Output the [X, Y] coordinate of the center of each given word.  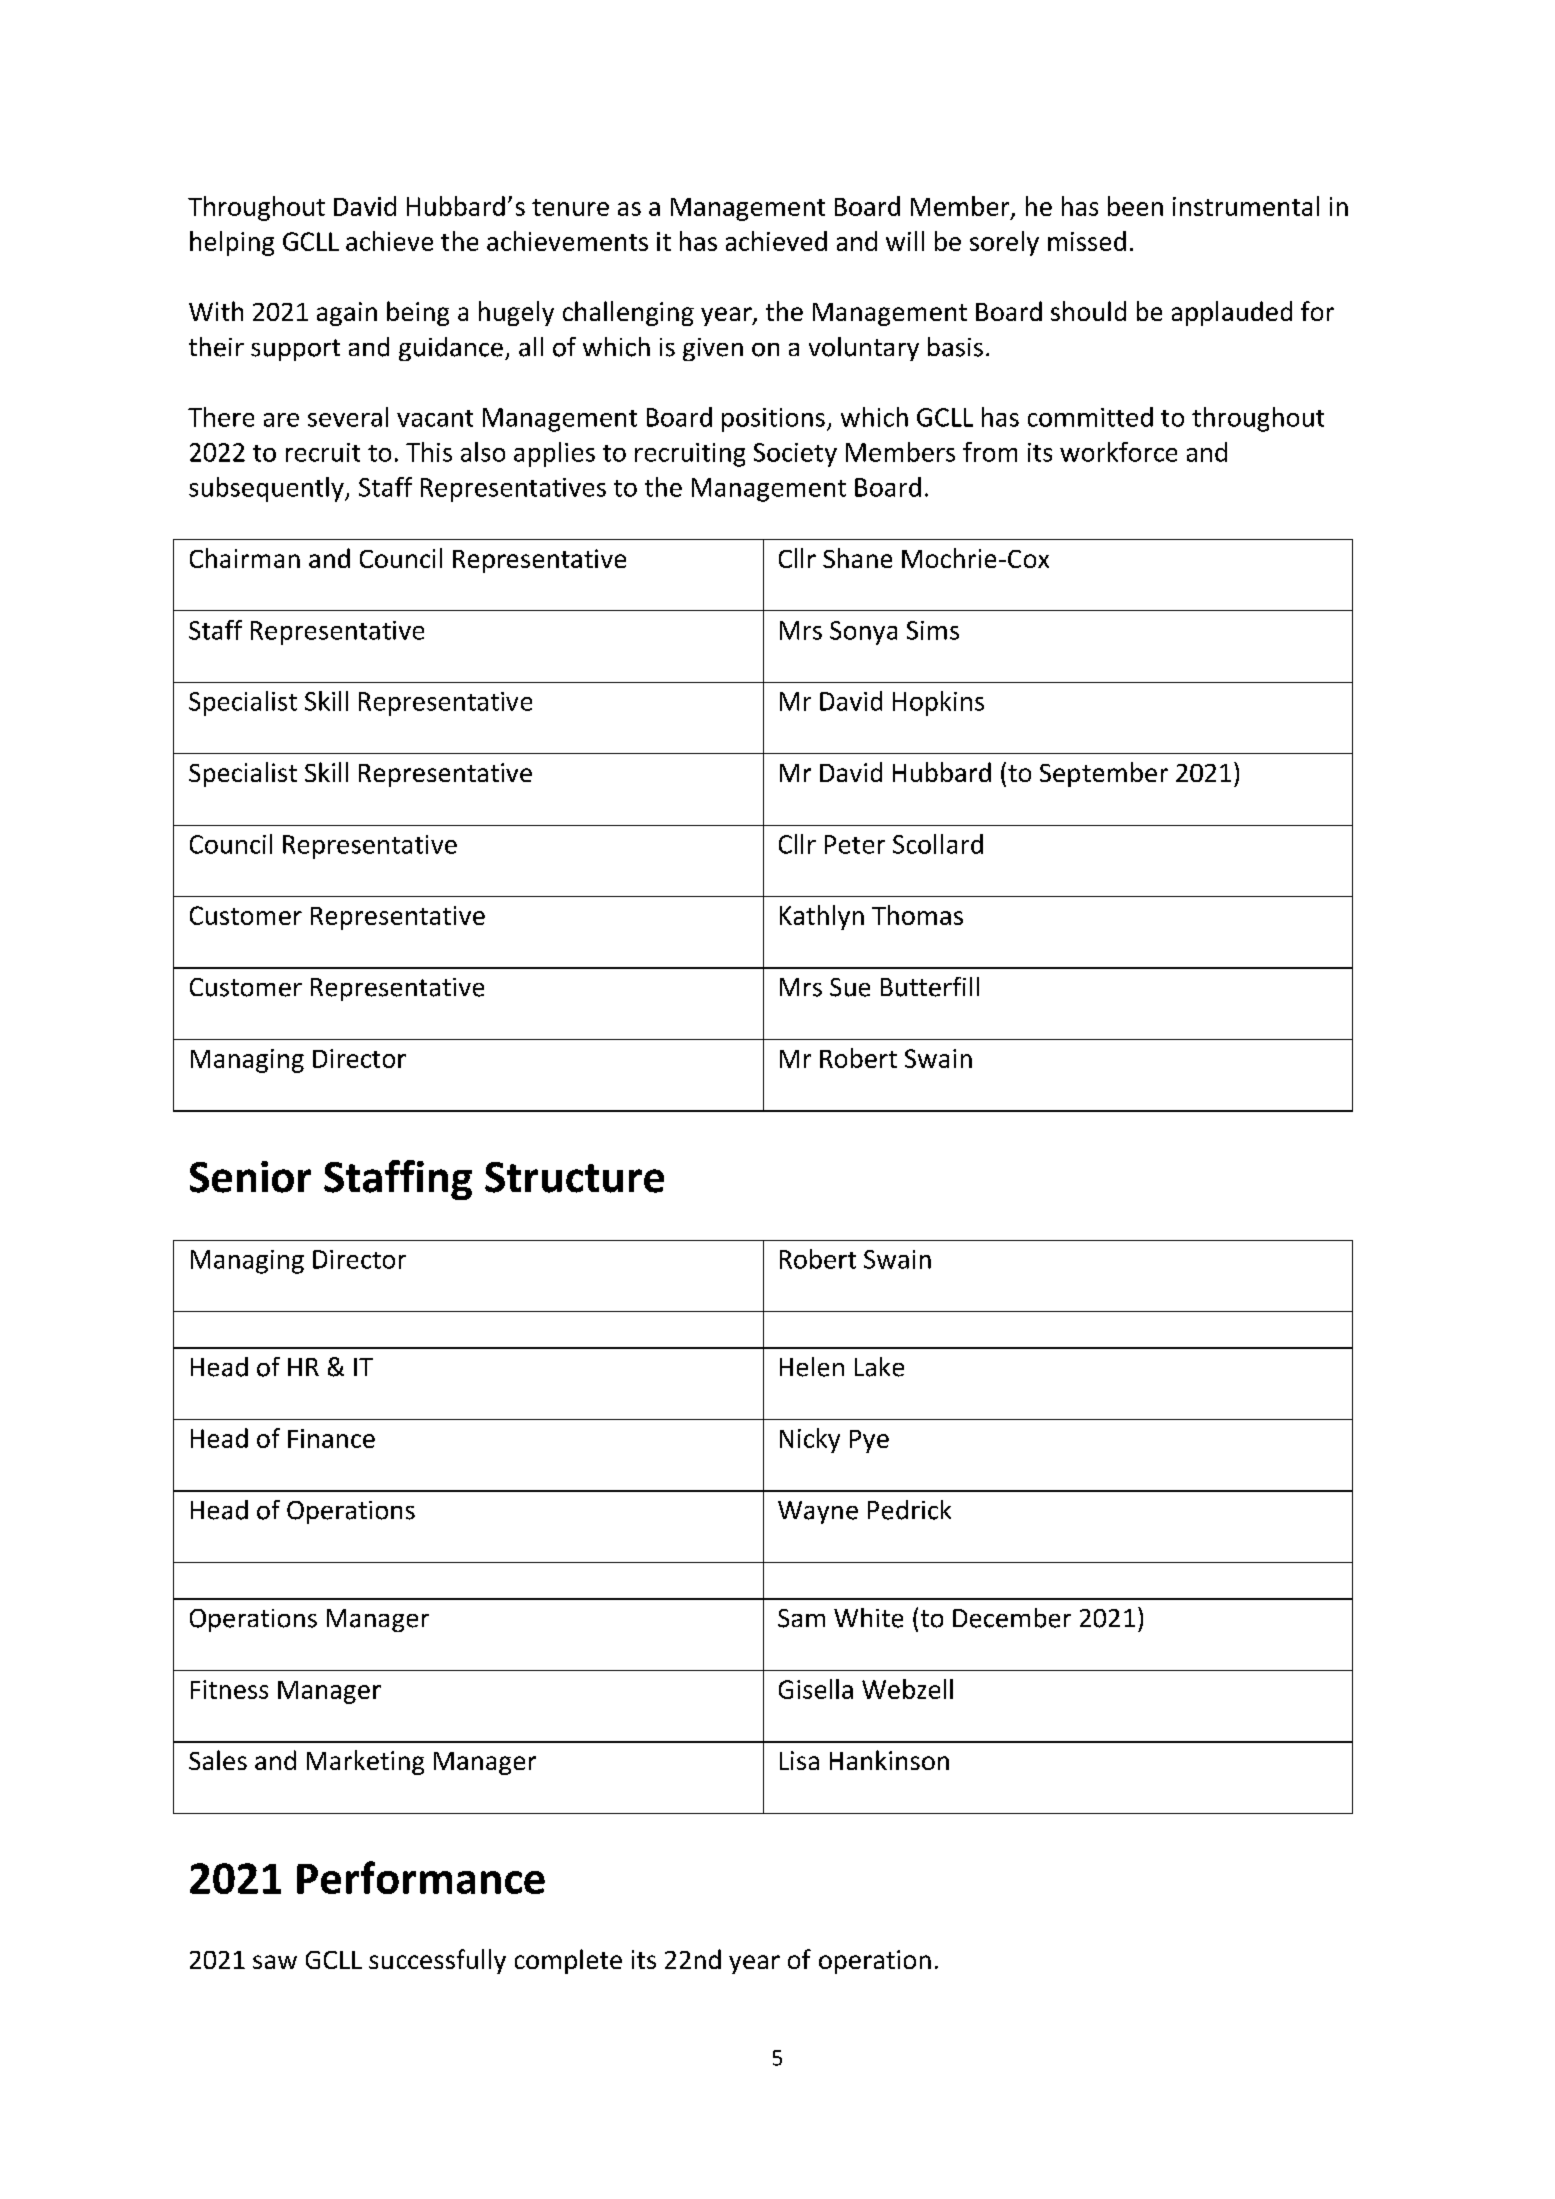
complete [568, 1961]
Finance [331, 1438]
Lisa [799, 1760]
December [1012, 1618]
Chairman [245, 558]
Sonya [863, 633]
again [347, 314]
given [713, 349]
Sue [850, 987]
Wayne [818, 1512]
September [1104, 774]
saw [275, 1962]
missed [1087, 241]
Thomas [917, 915]
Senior [250, 1177]
